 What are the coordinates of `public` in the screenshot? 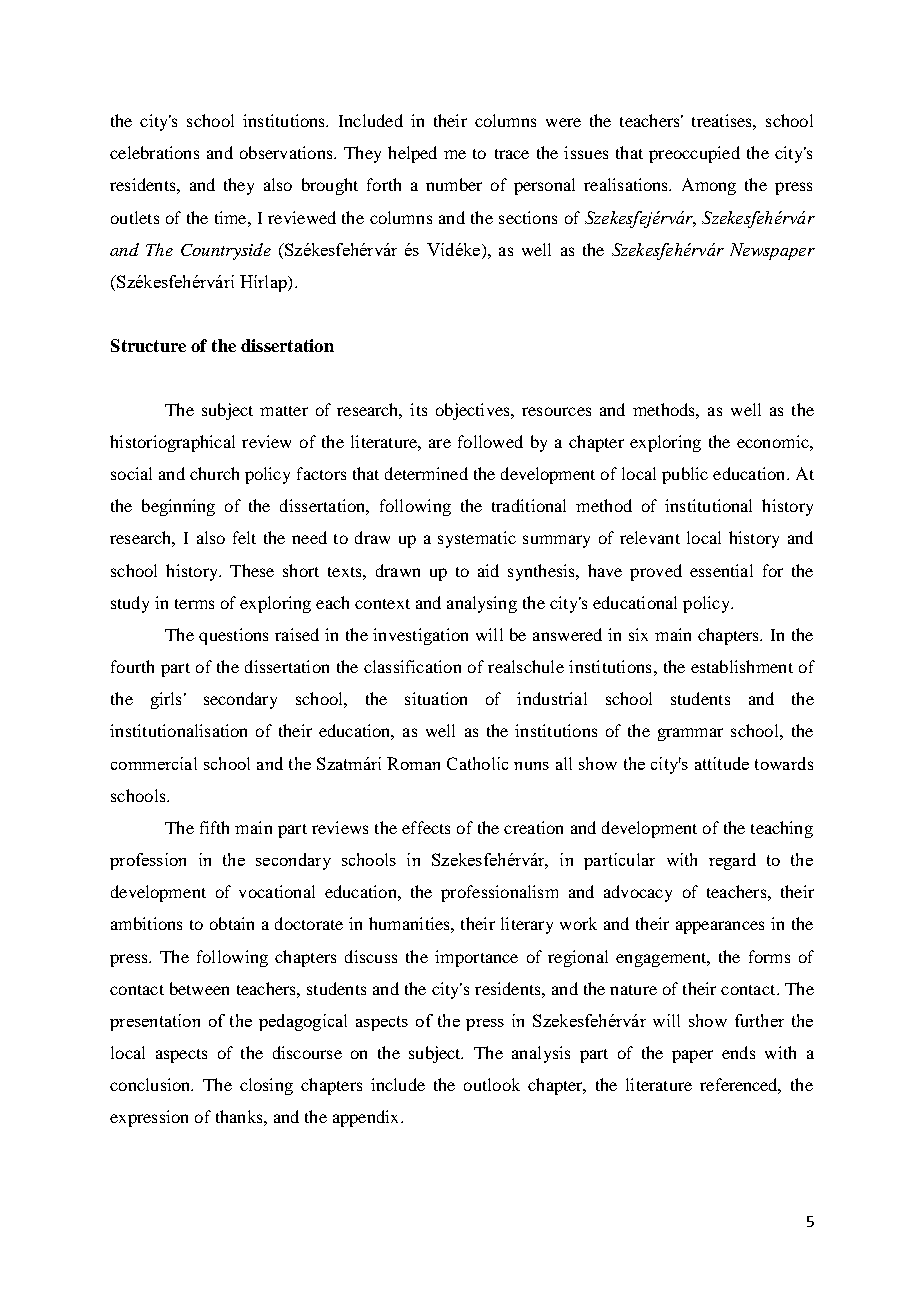 It's located at (685, 475).
